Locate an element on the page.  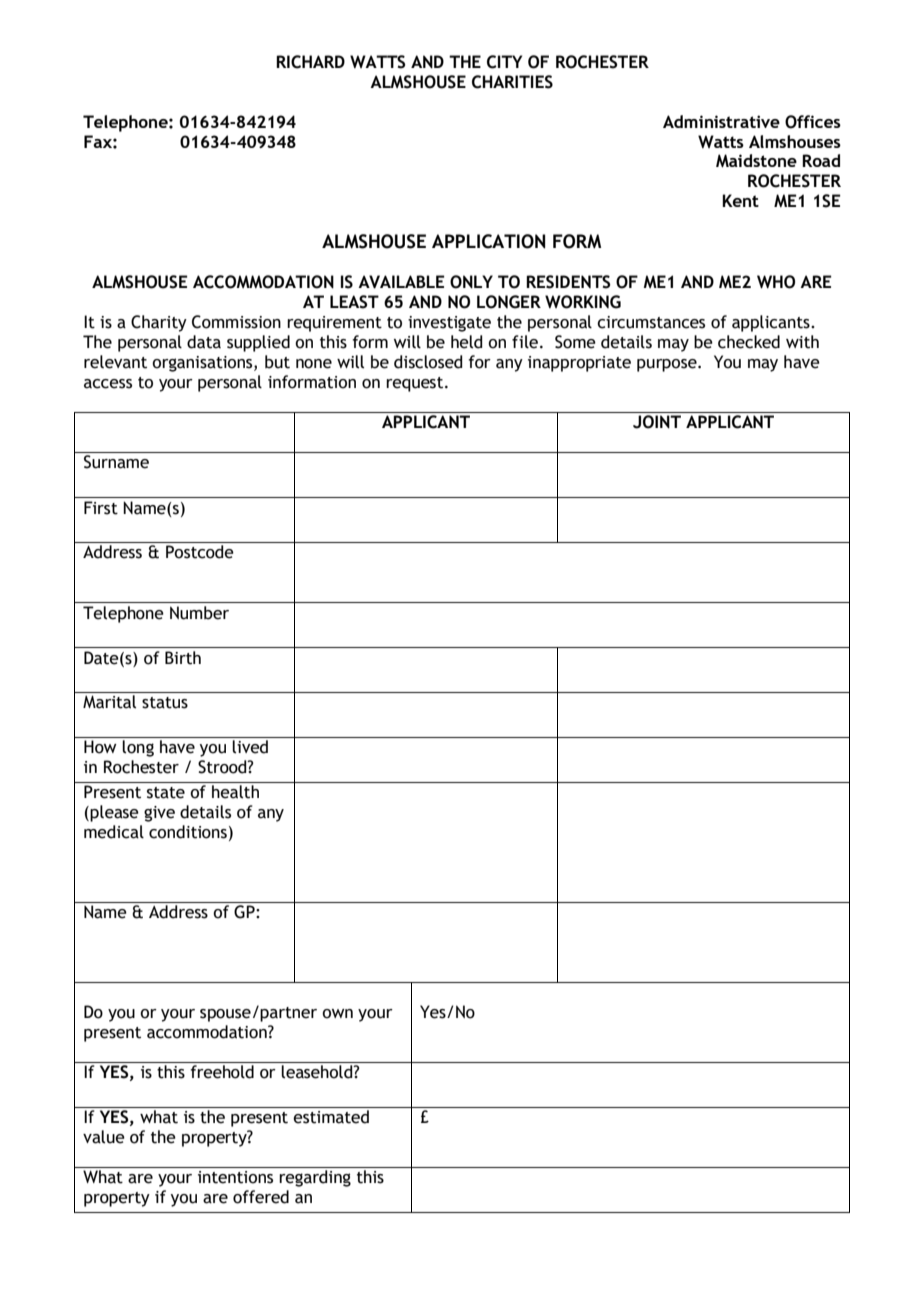
Administrative is located at coordinates (721, 121).
